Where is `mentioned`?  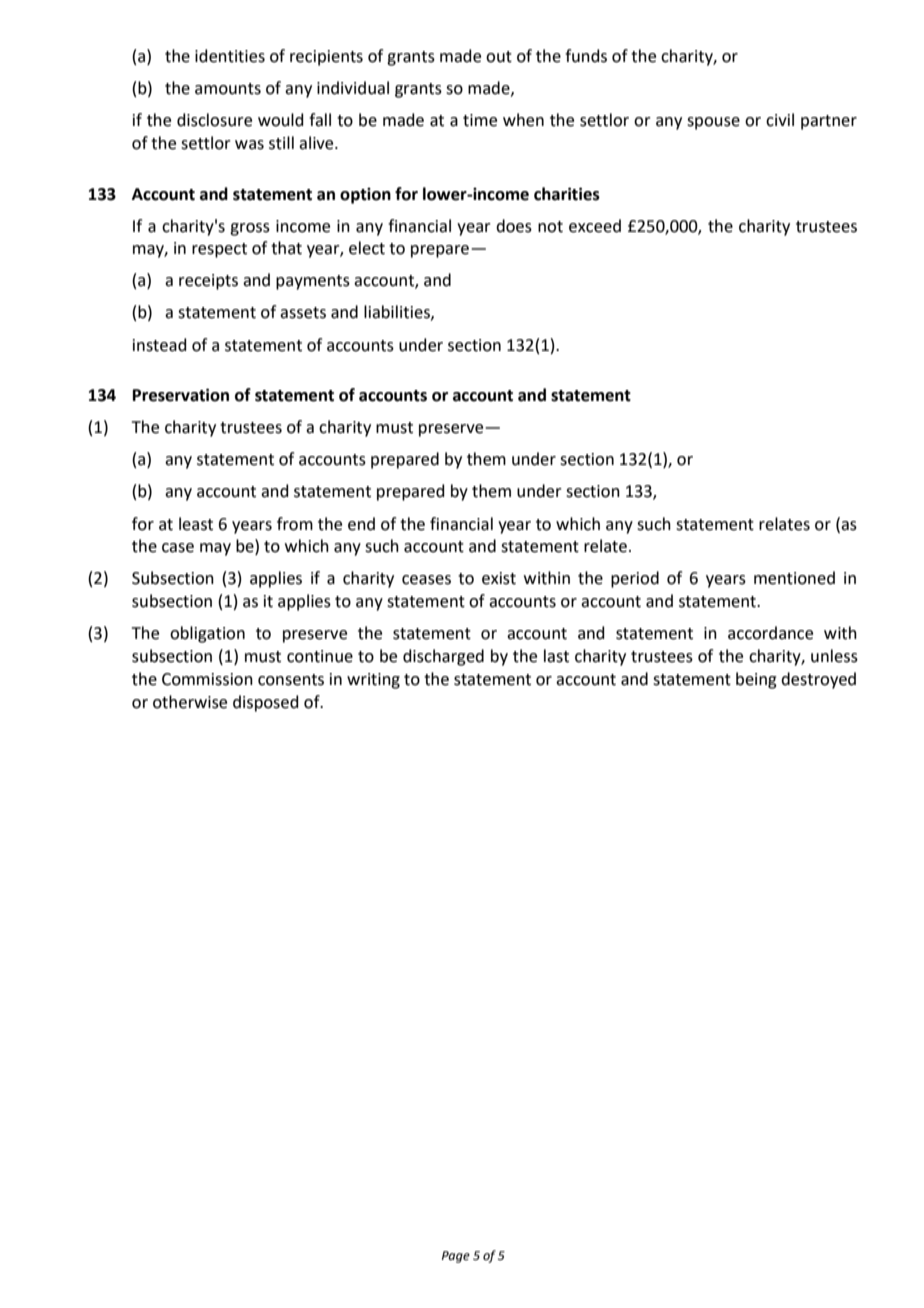 mentioned is located at coordinates (794, 578).
